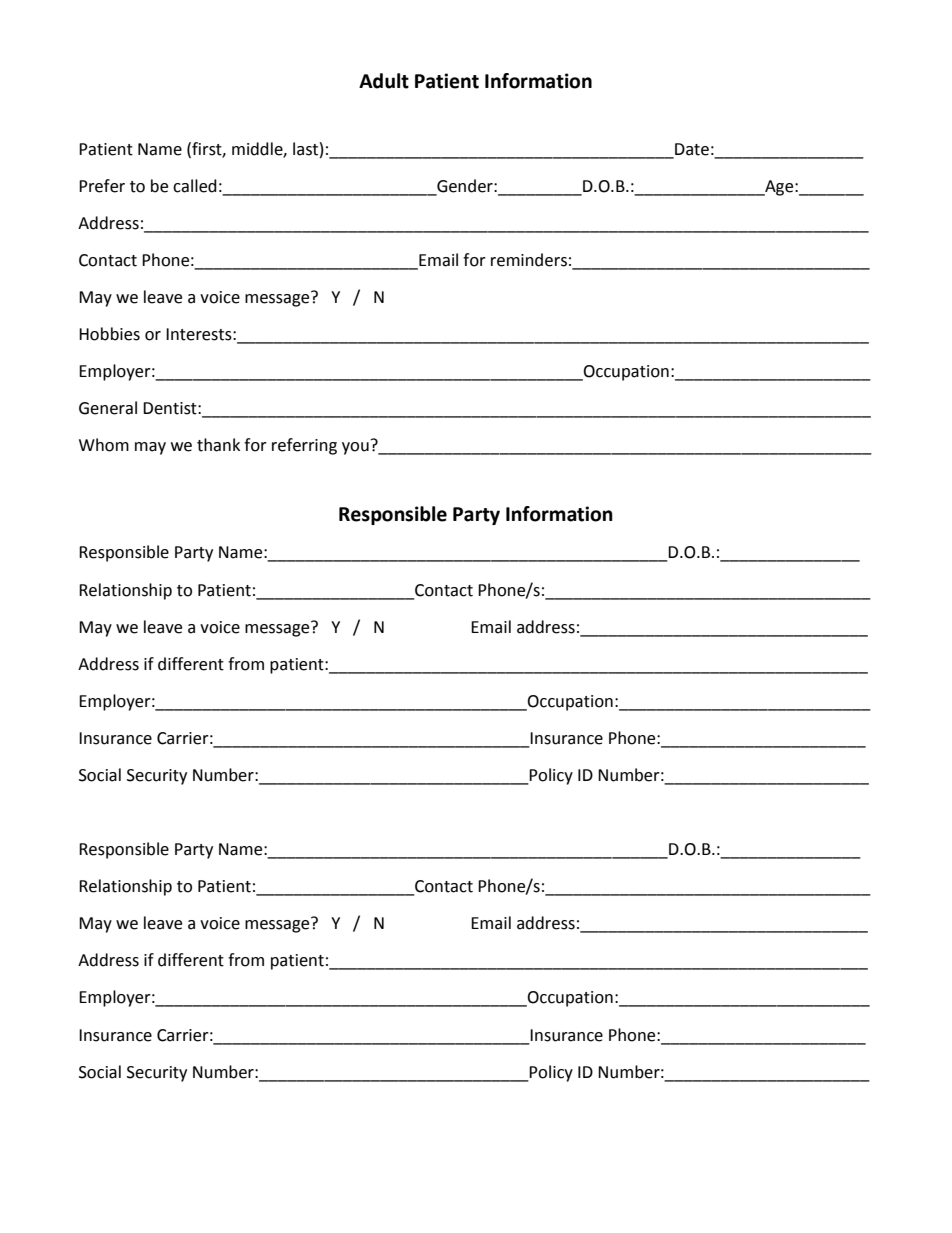  What do you see at coordinates (108, 408) in the screenshot?
I see `General` at bounding box center [108, 408].
